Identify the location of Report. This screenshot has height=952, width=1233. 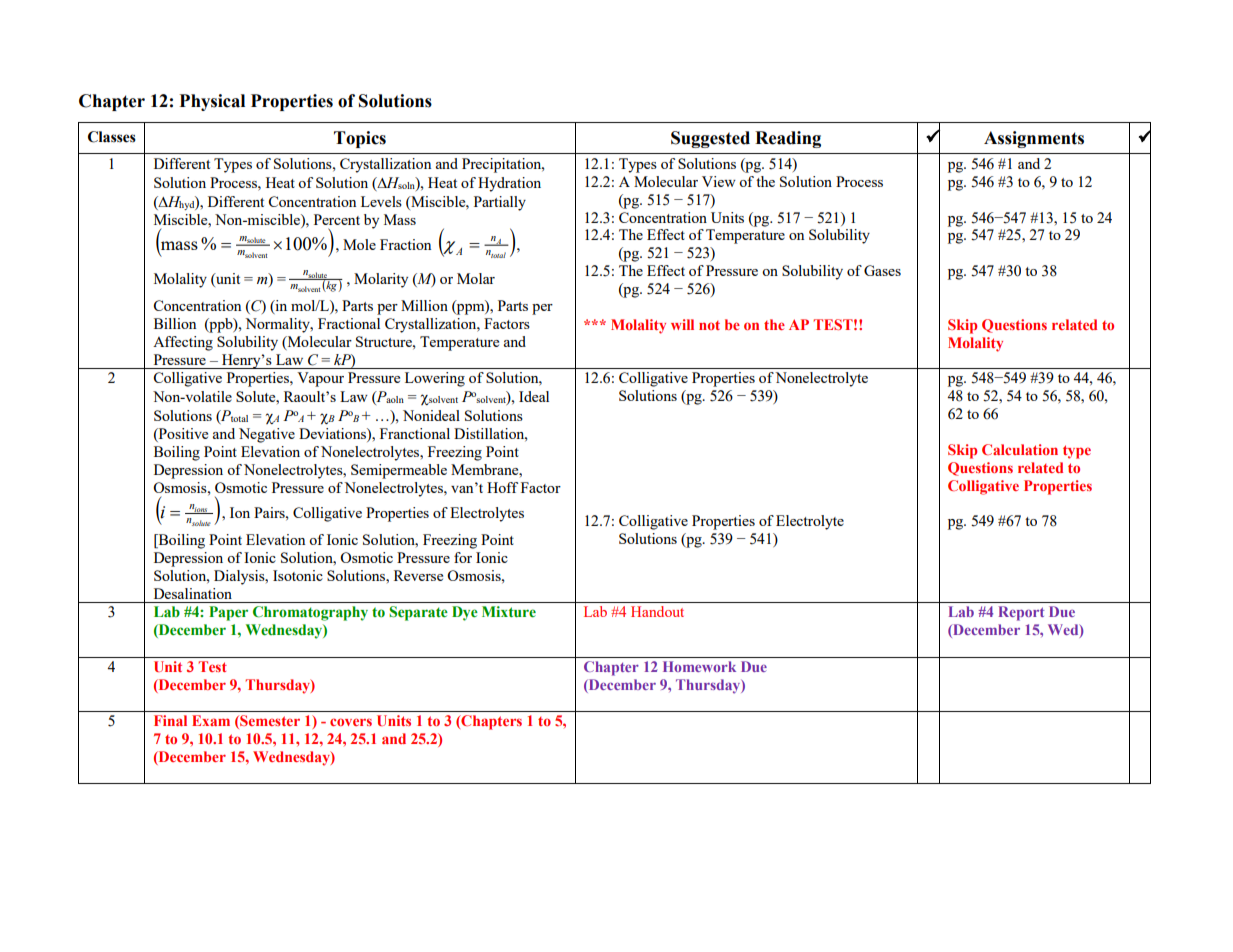
(1021, 613).
